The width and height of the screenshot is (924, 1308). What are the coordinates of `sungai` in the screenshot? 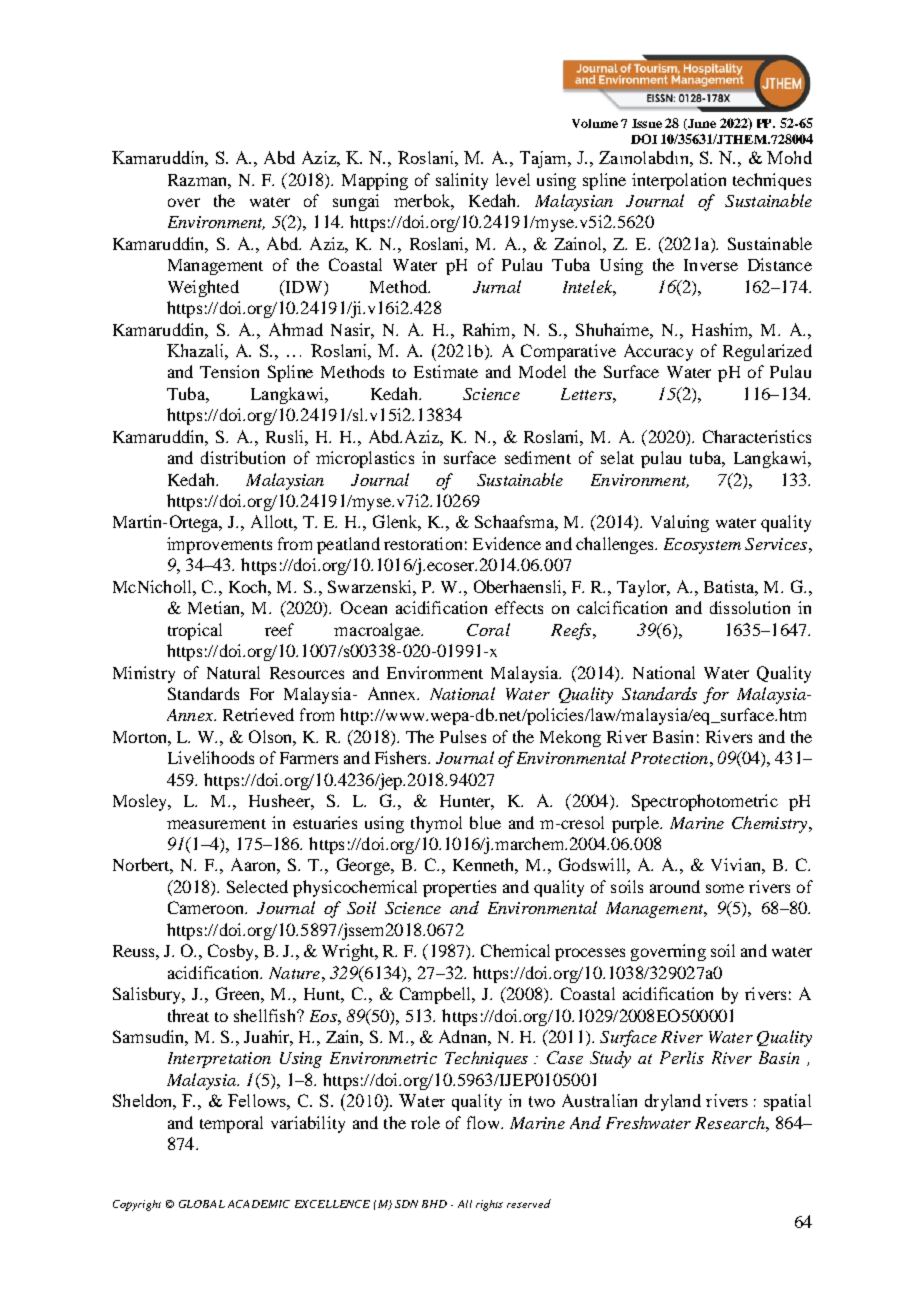 It's located at (356, 202).
